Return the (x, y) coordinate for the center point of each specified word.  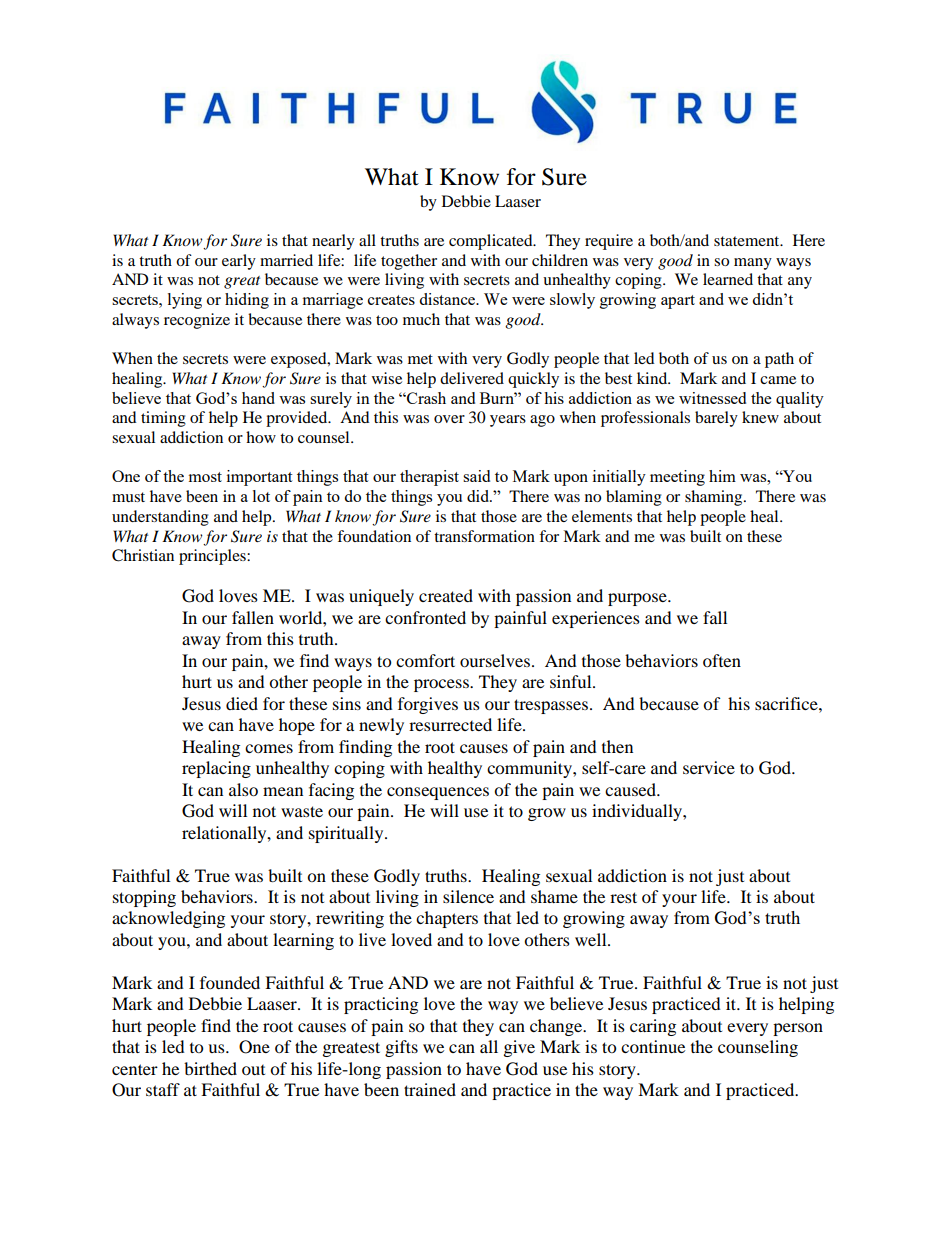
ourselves (495, 660)
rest (623, 897)
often (722, 660)
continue (653, 1046)
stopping (144, 898)
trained (430, 1089)
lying (185, 301)
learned (728, 279)
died (242, 703)
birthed (210, 1068)
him (722, 476)
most (205, 477)
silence (468, 896)
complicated (492, 242)
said (476, 476)
